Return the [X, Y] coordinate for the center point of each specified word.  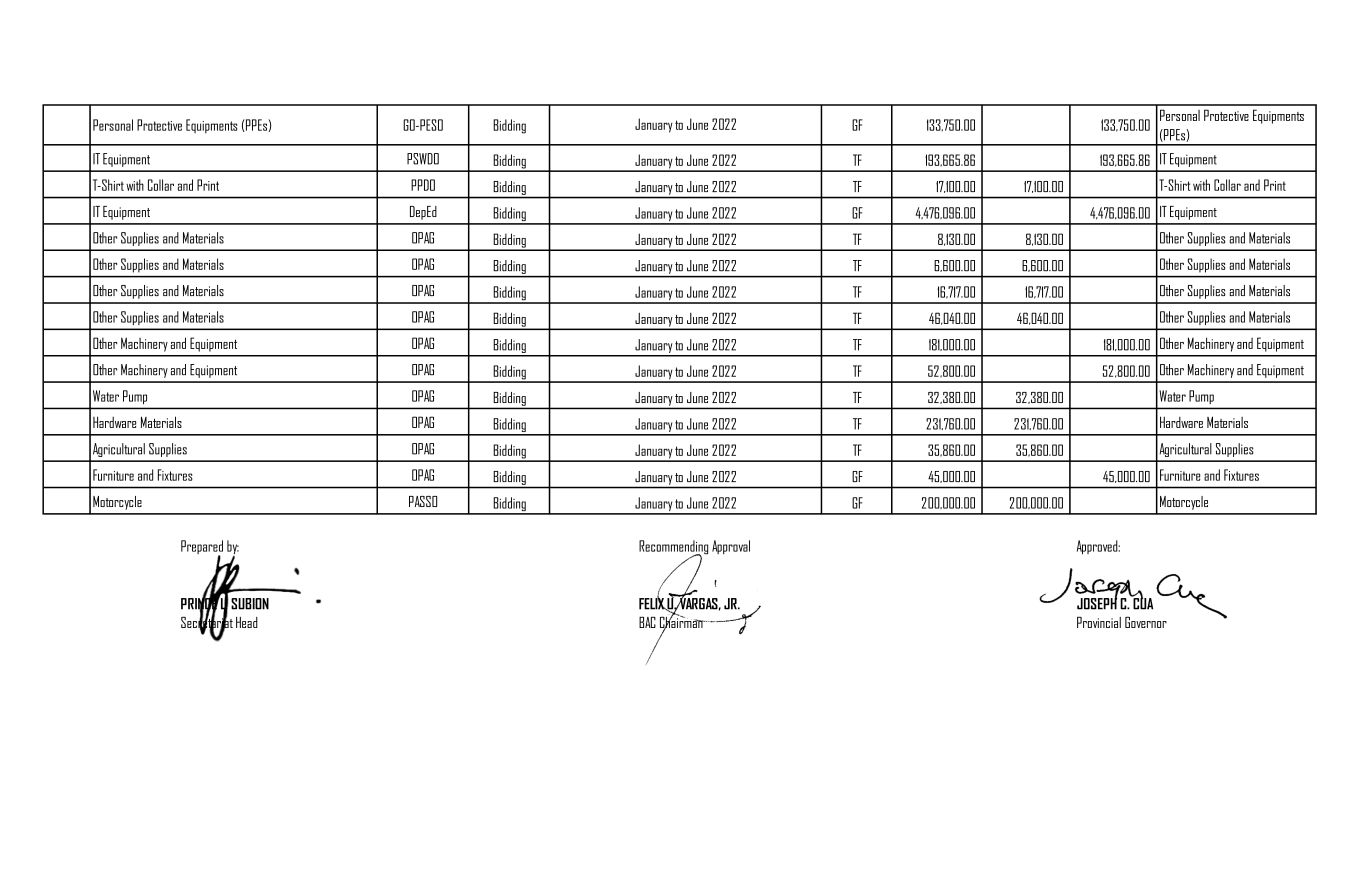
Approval [731, 547]
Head [247, 622]
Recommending [673, 548]
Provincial [1099, 622]
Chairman [682, 622]
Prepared [202, 548]
